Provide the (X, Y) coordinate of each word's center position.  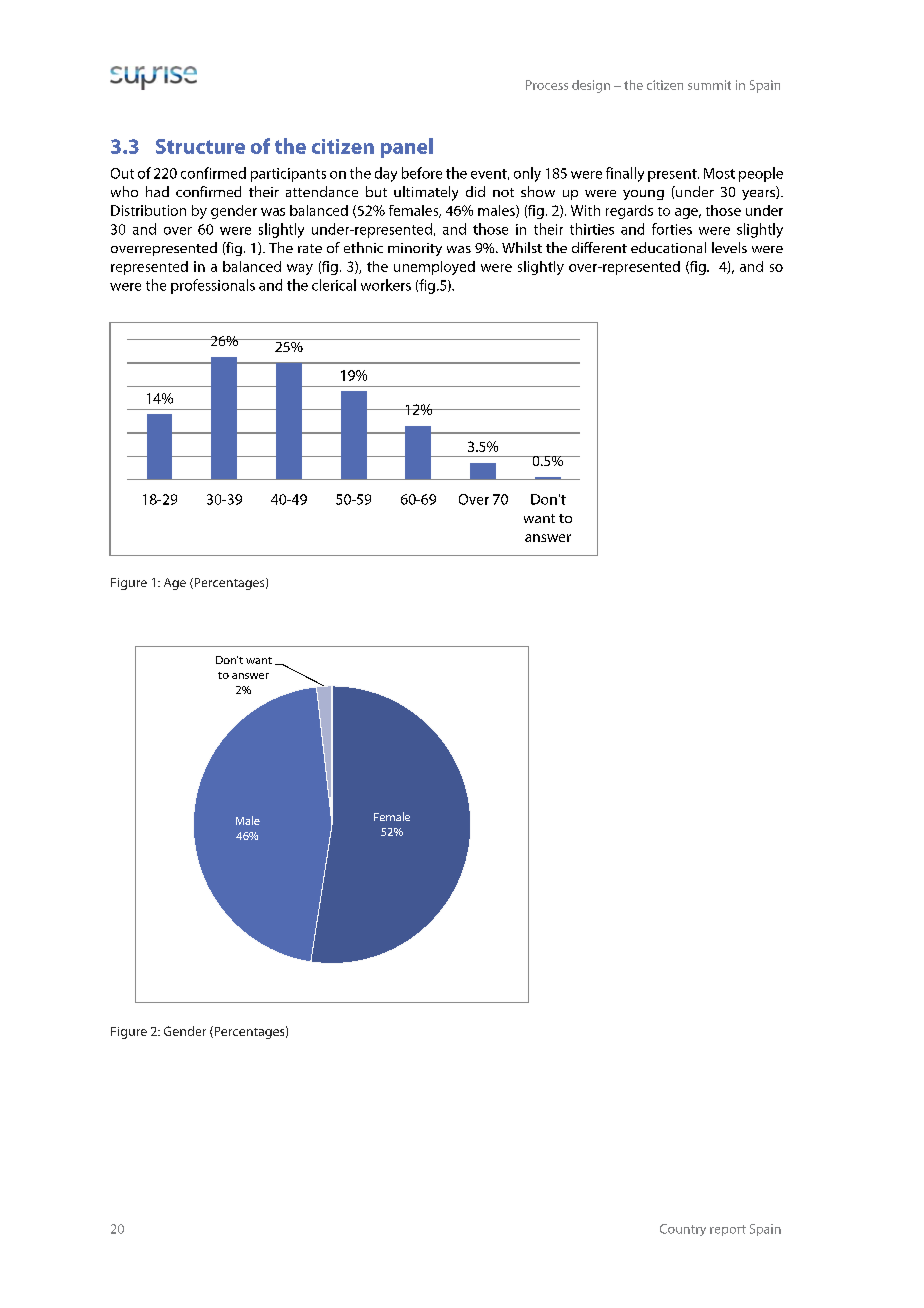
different (599, 247)
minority (415, 249)
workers (386, 285)
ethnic (363, 247)
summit (709, 85)
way (300, 269)
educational (668, 247)
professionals (213, 286)
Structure (200, 146)
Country (683, 1230)
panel (407, 148)
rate (310, 248)
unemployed (434, 268)
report (728, 1230)
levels (729, 247)
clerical (334, 285)
